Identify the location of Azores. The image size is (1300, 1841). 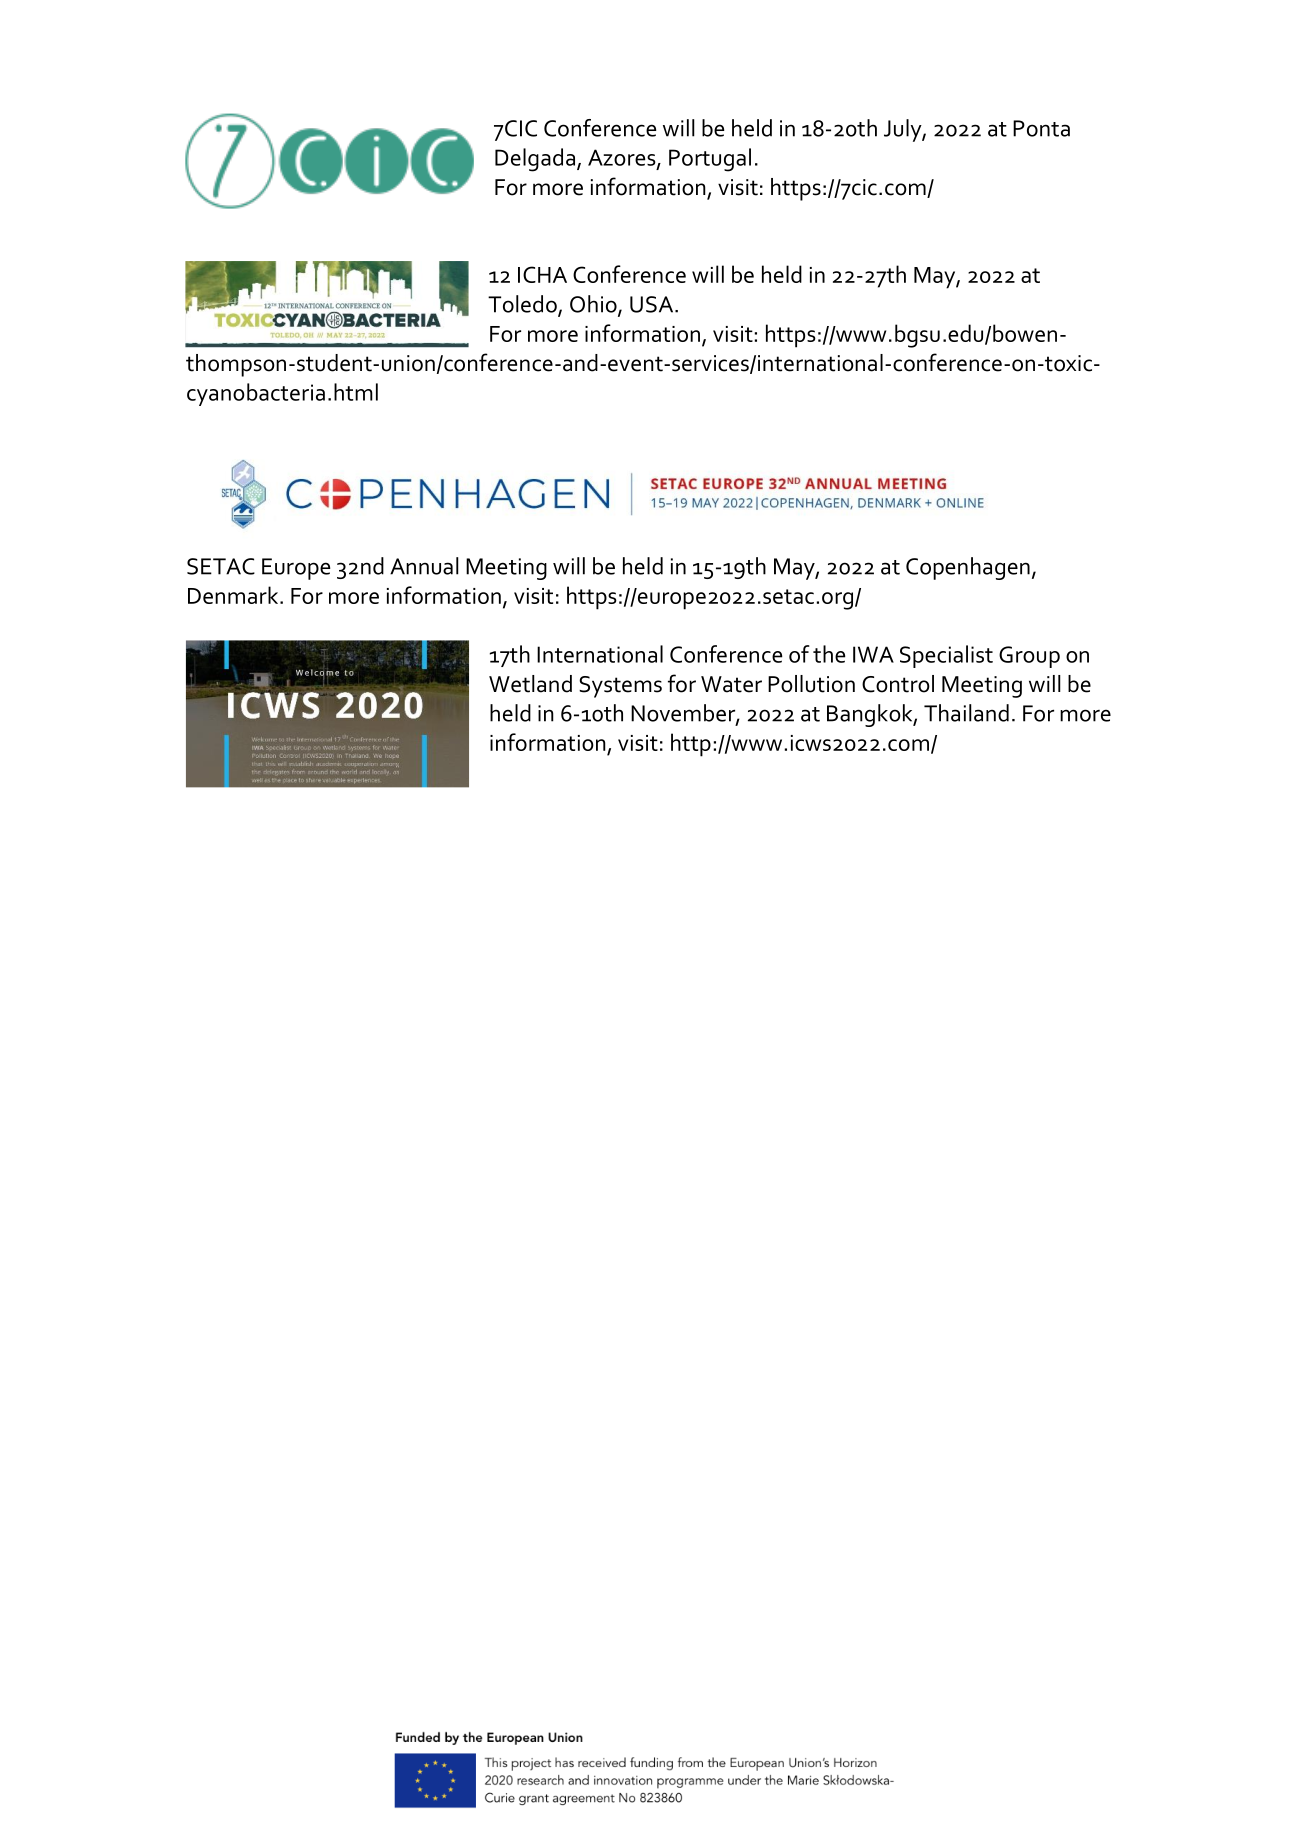
(623, 158).
